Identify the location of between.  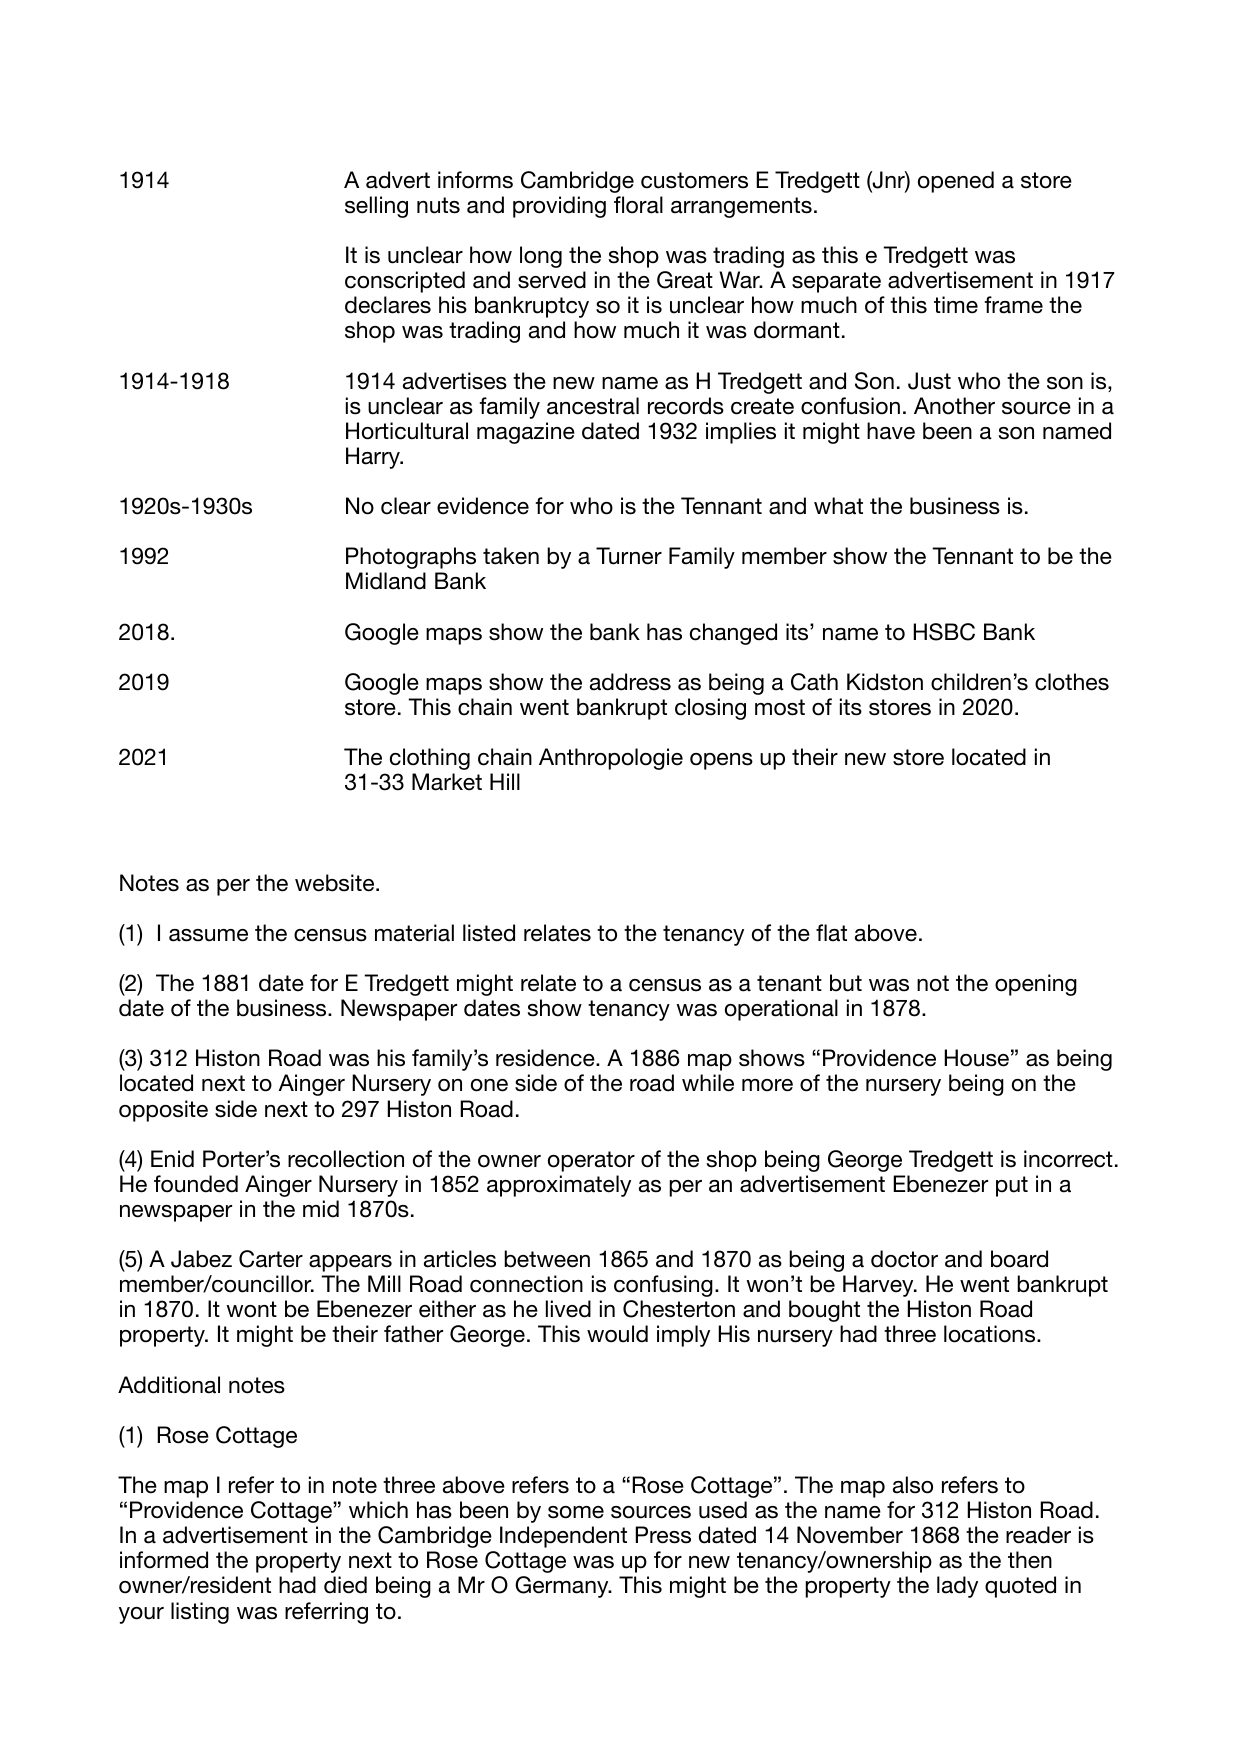
(547, 1259).
